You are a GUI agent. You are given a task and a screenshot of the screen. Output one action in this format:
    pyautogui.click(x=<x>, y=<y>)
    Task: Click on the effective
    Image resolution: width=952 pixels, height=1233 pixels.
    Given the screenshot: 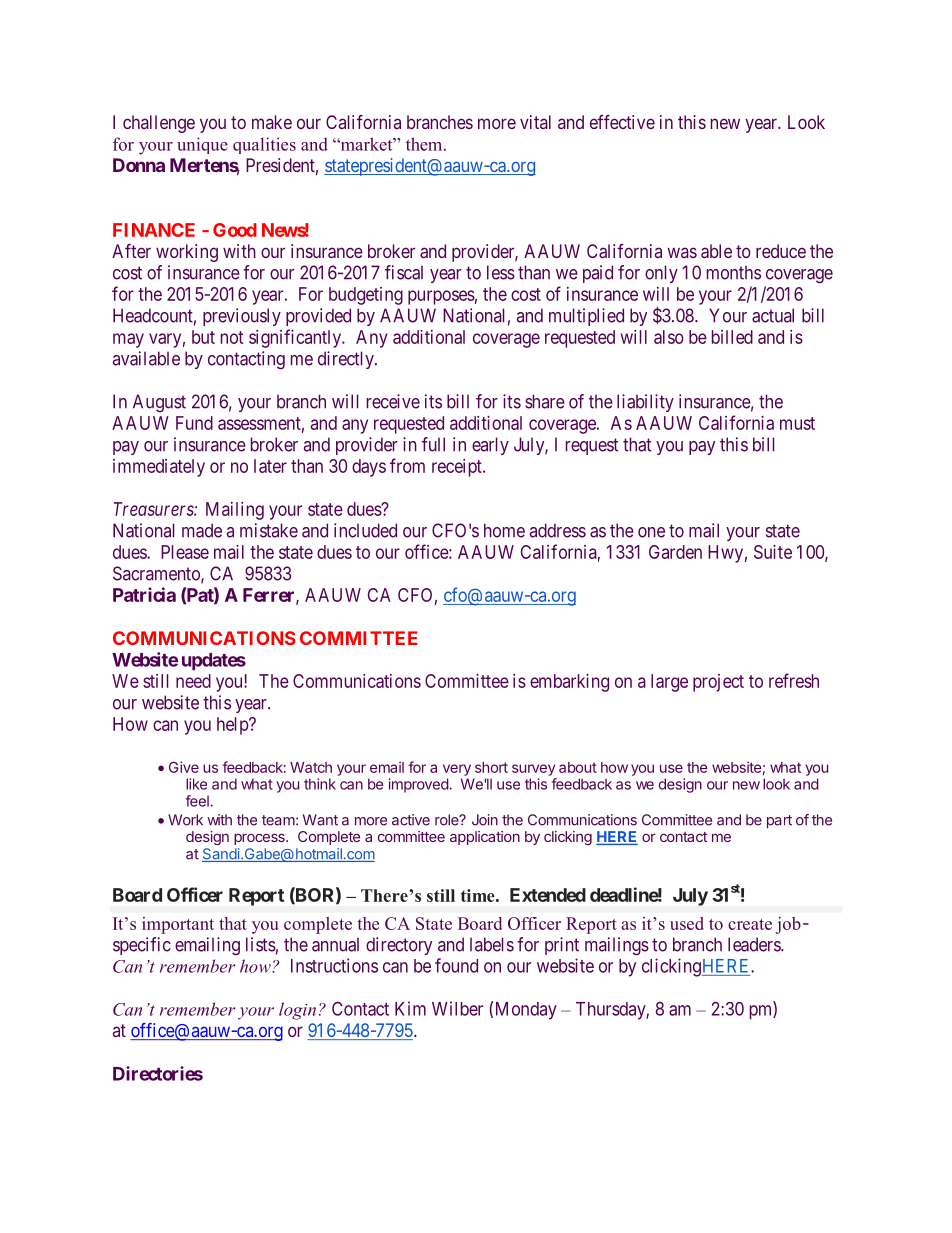 What is the action you would take?
    pyautogui.click(x=622, y=122)
